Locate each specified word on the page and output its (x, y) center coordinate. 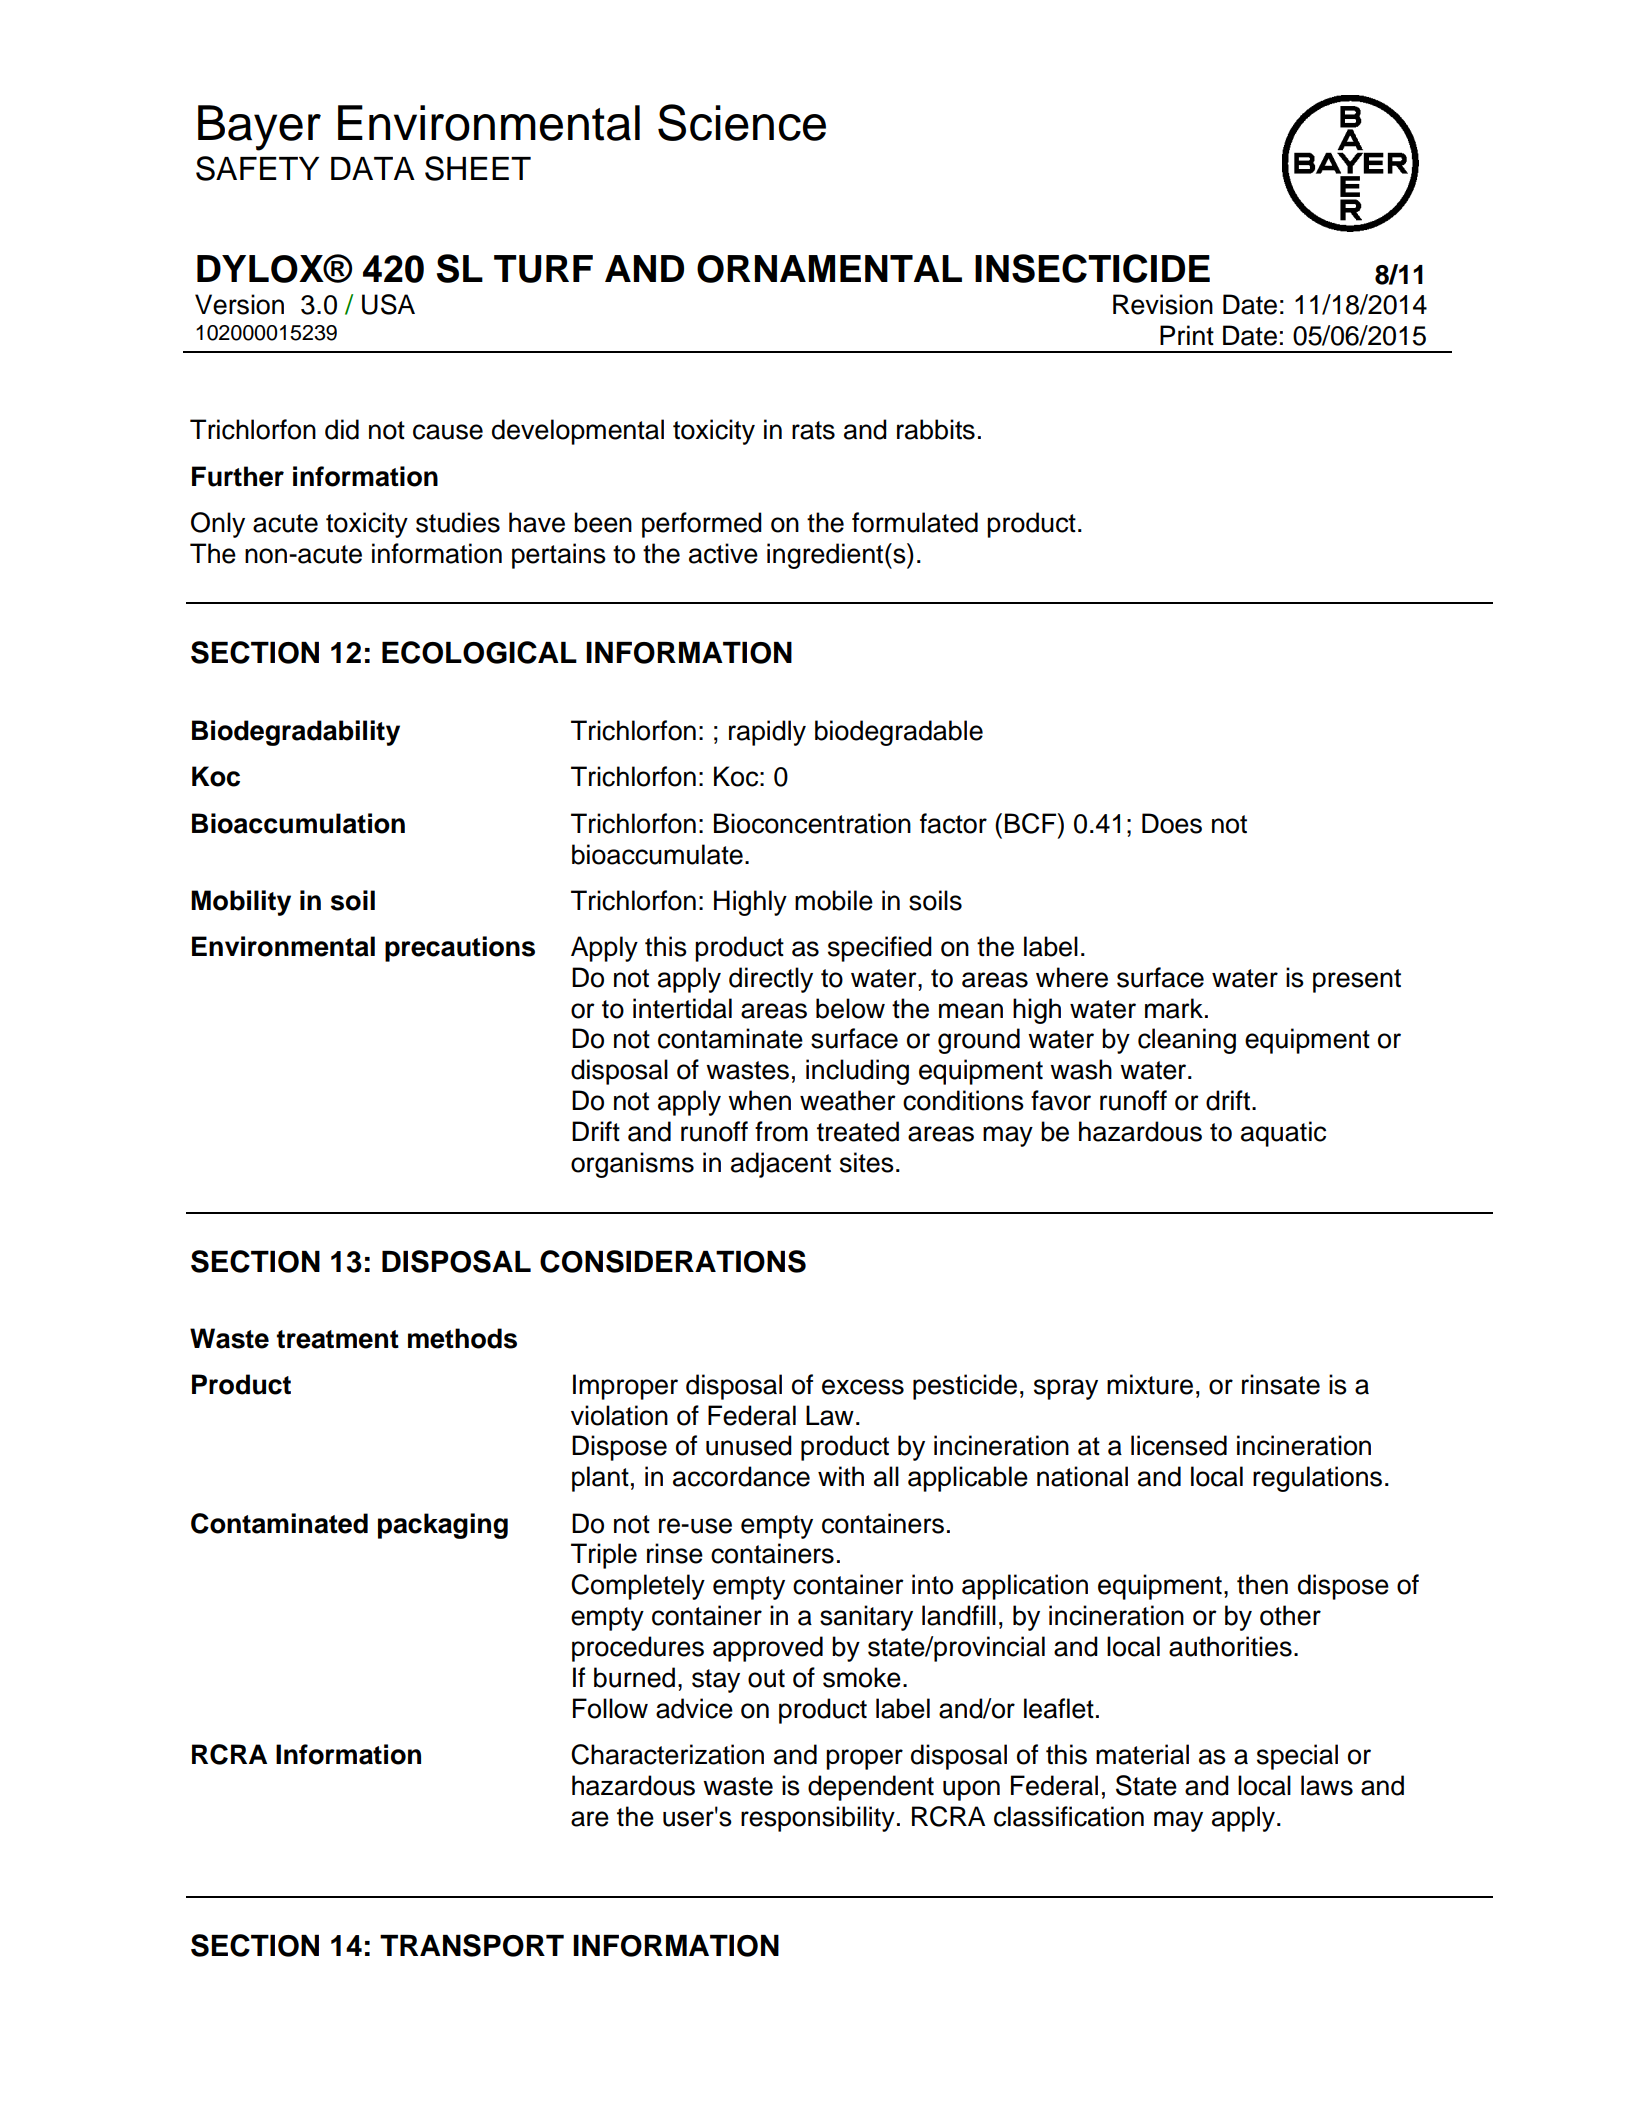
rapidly (767, 733)
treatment (338, 1339)
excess (863, 1387)
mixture (1150, 1384)
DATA (373, 168)
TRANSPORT (472, 1945)
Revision (1163, 304)
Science (742, 122)
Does (1172, 823)
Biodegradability (296, 733)
